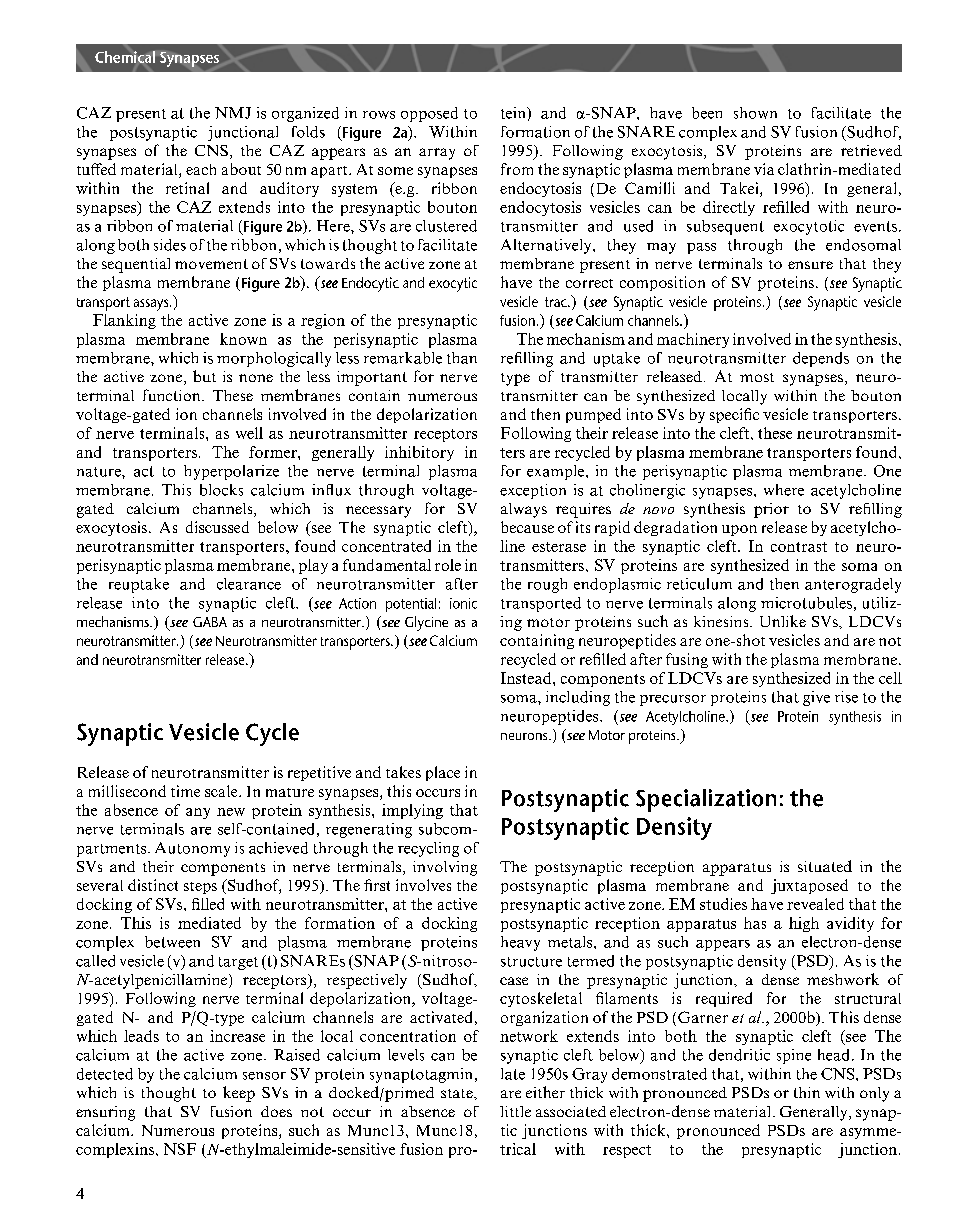 This screenshot has height=1232, width=978. Describe the element at coordinates (125, 57) in the screenshot. I see `Chemical` at that location.
